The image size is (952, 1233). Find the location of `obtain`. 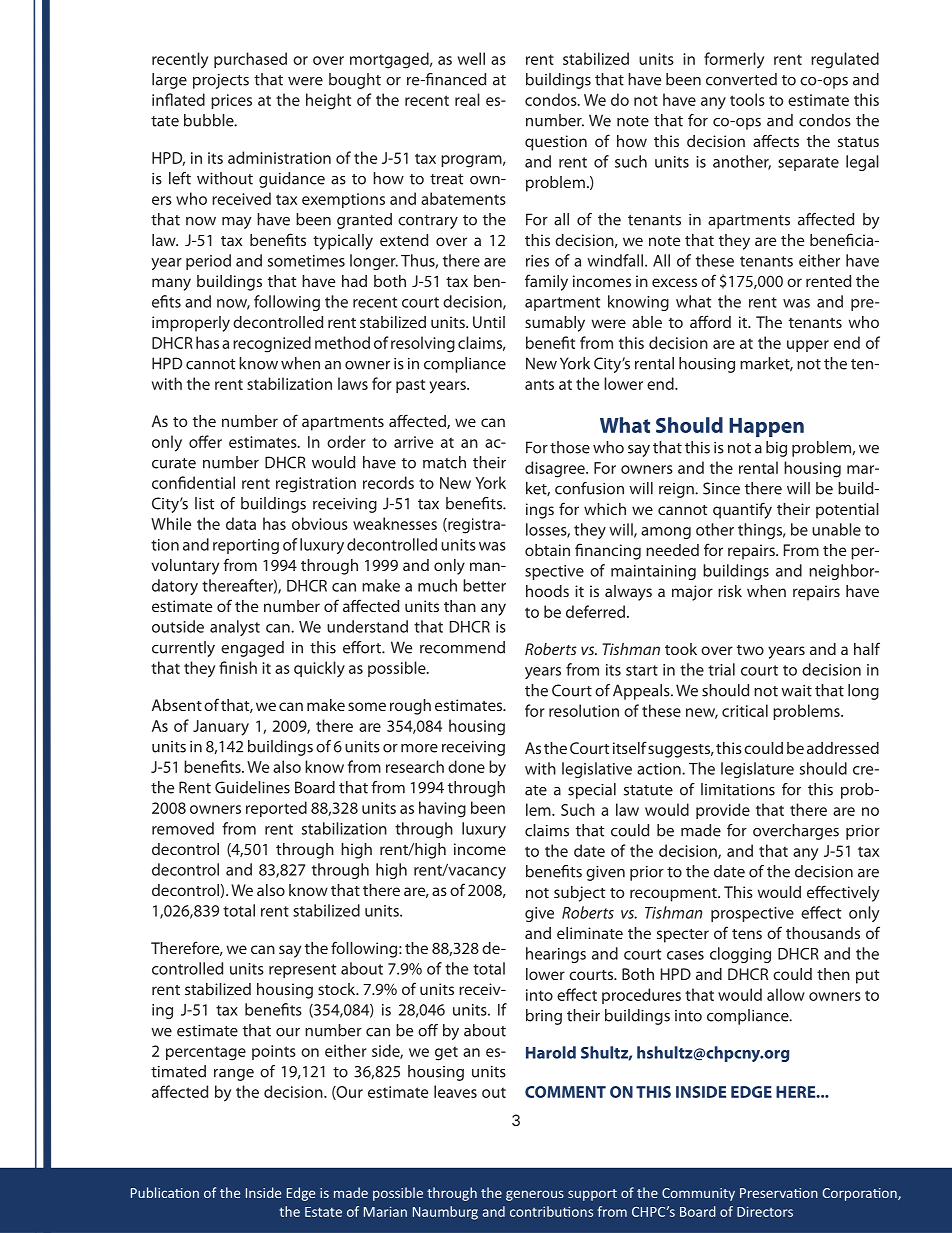

obtain is located at coordinates (547, 550).
